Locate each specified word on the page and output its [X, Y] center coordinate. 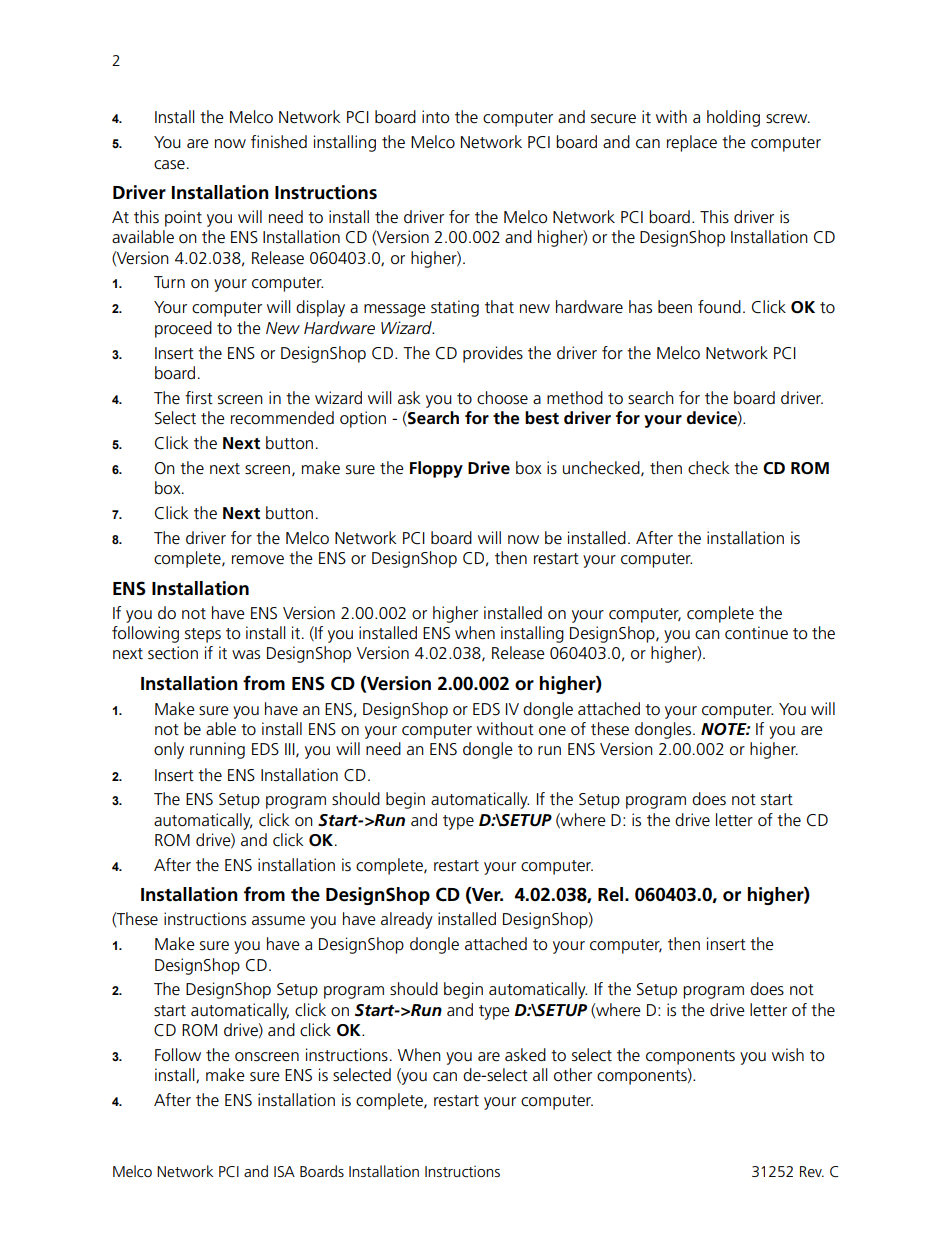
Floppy [436, 469]
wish [788, 1055]
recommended [282, 418]
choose [502, 398]
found [719, 307]
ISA [284, 1171]
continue [756, 633]
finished [279, 142]
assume [278, 921]
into [435, 116]
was [246, 655]
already [407, 920]
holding [733, 118]
